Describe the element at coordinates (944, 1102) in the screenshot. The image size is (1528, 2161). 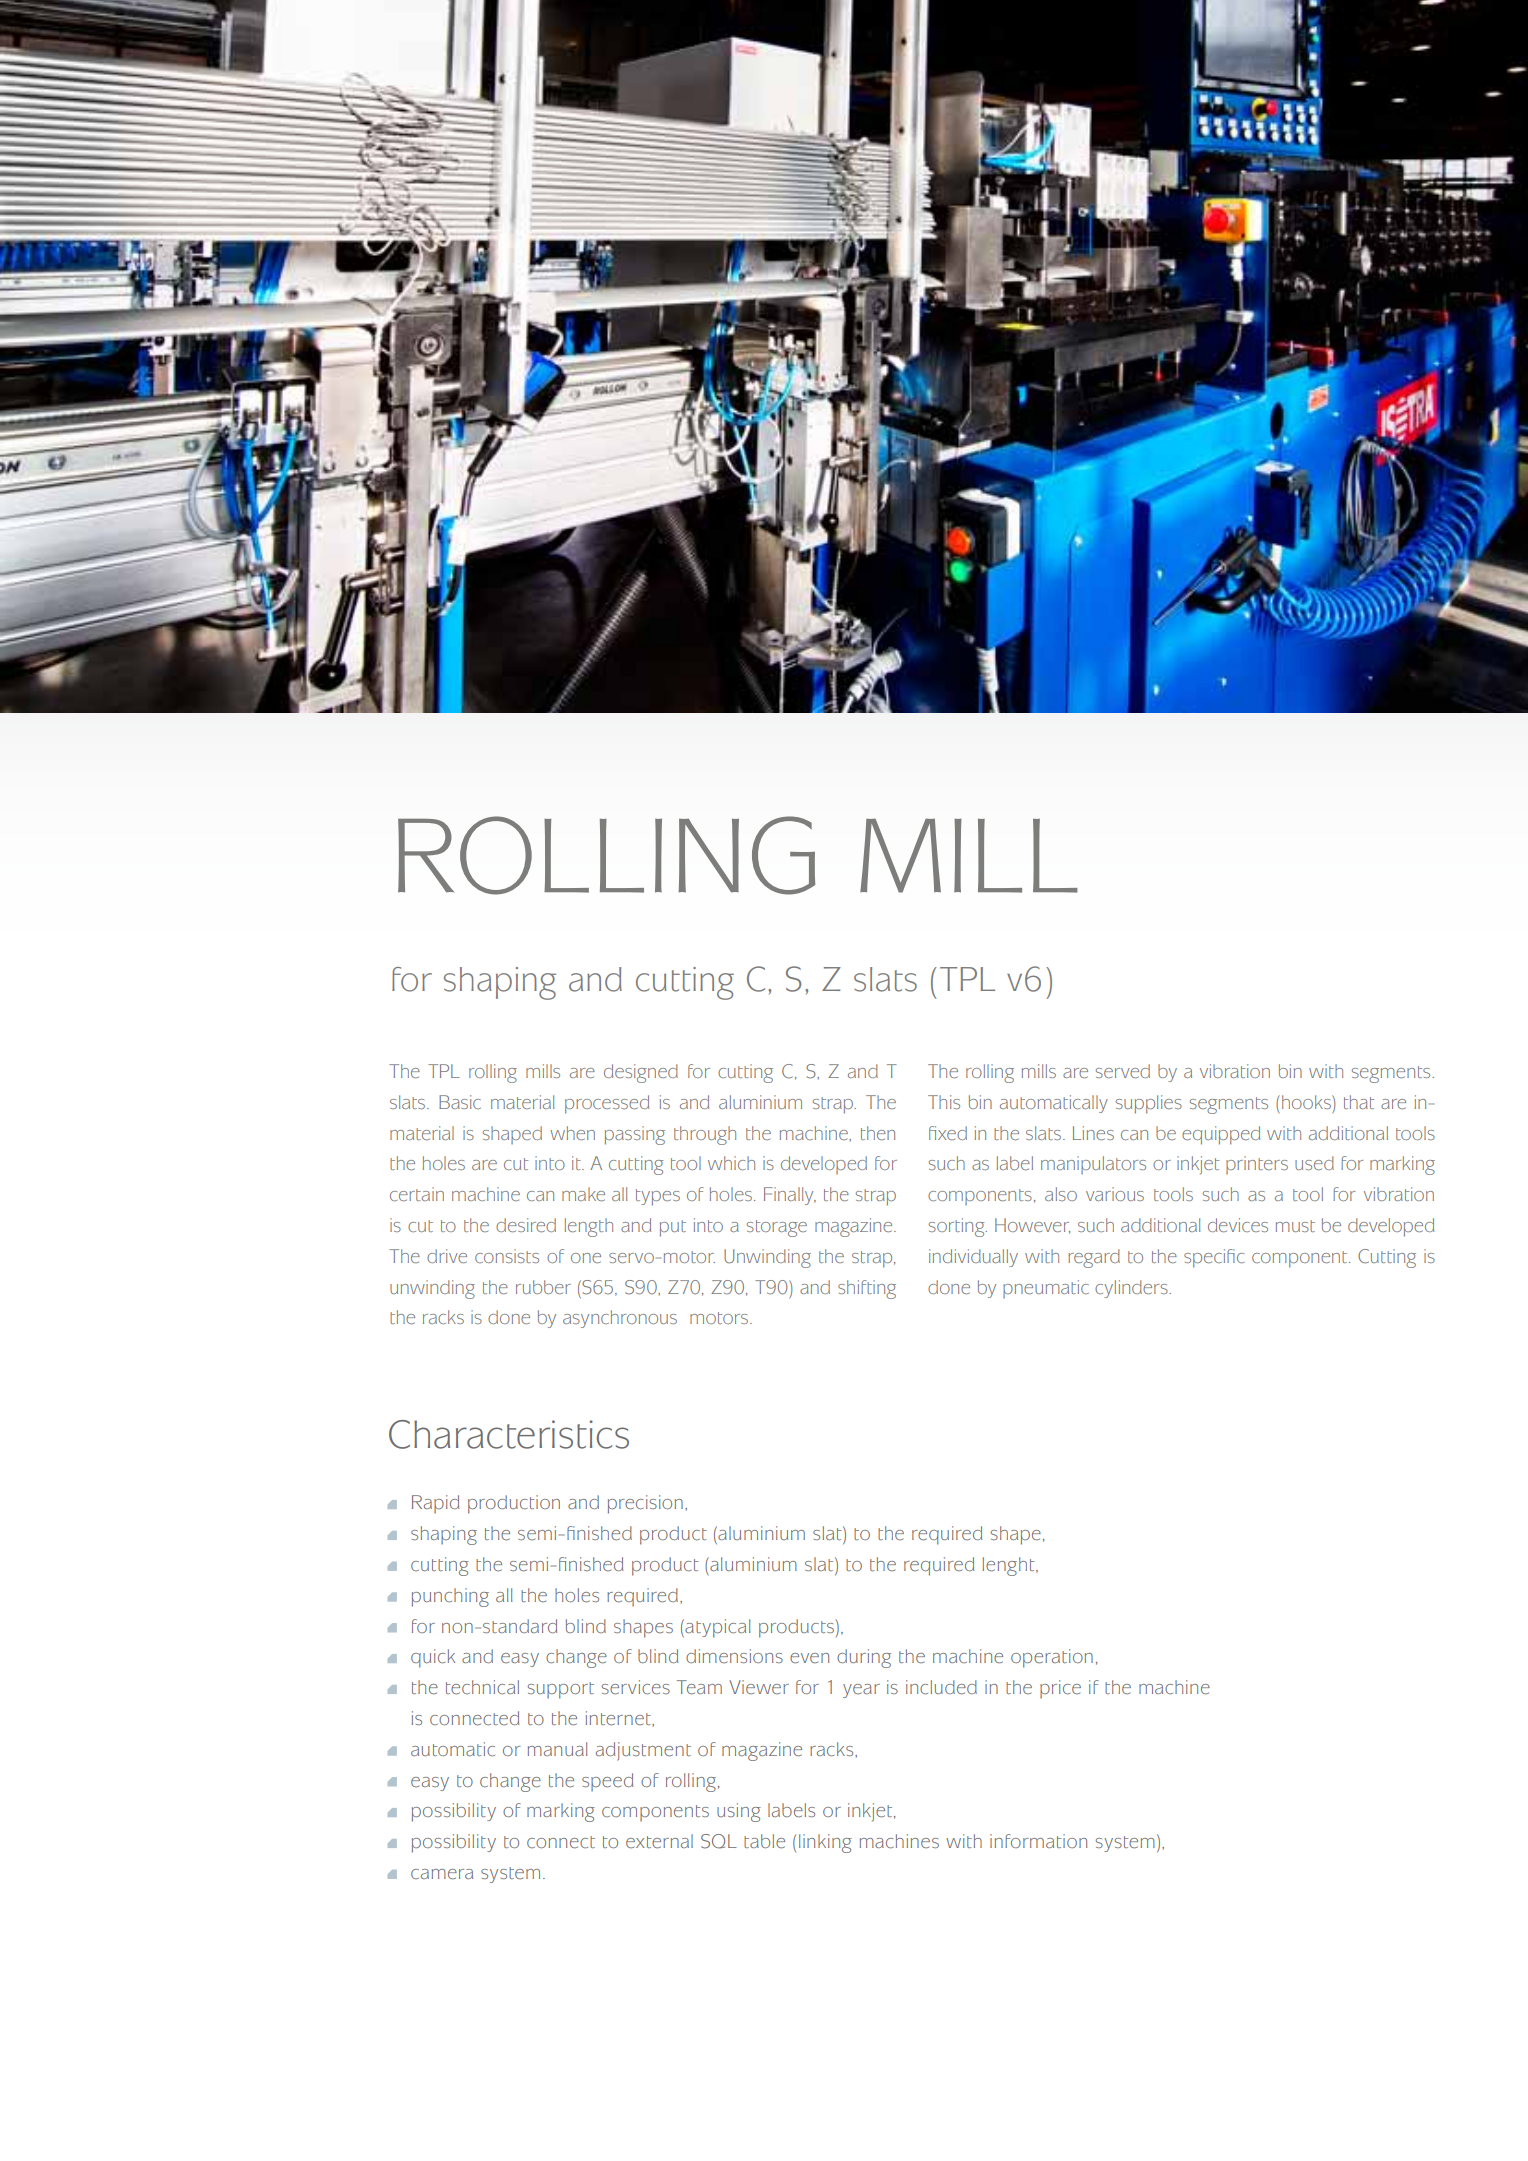
I see `This` at that location.
